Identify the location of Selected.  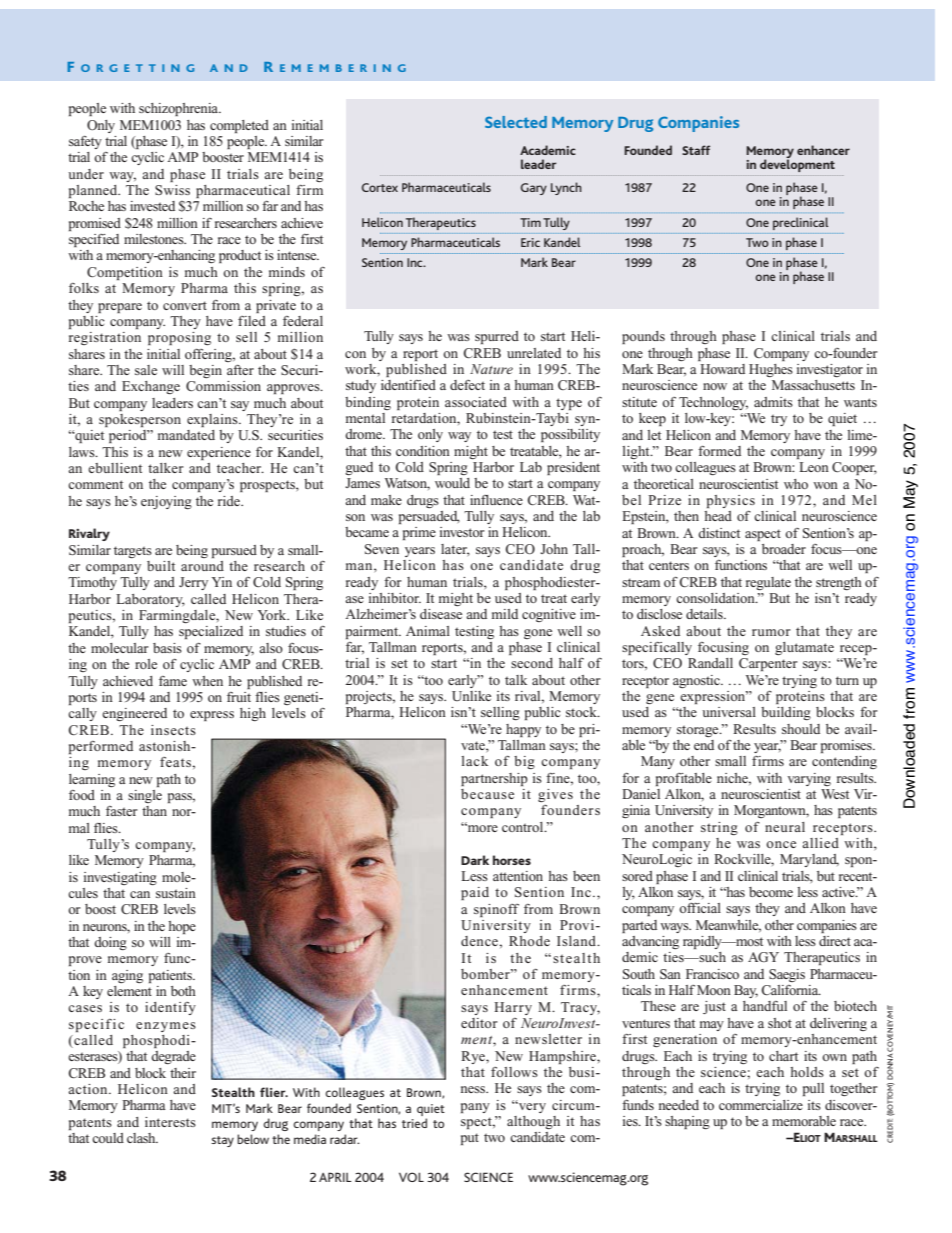
(516, 122).
